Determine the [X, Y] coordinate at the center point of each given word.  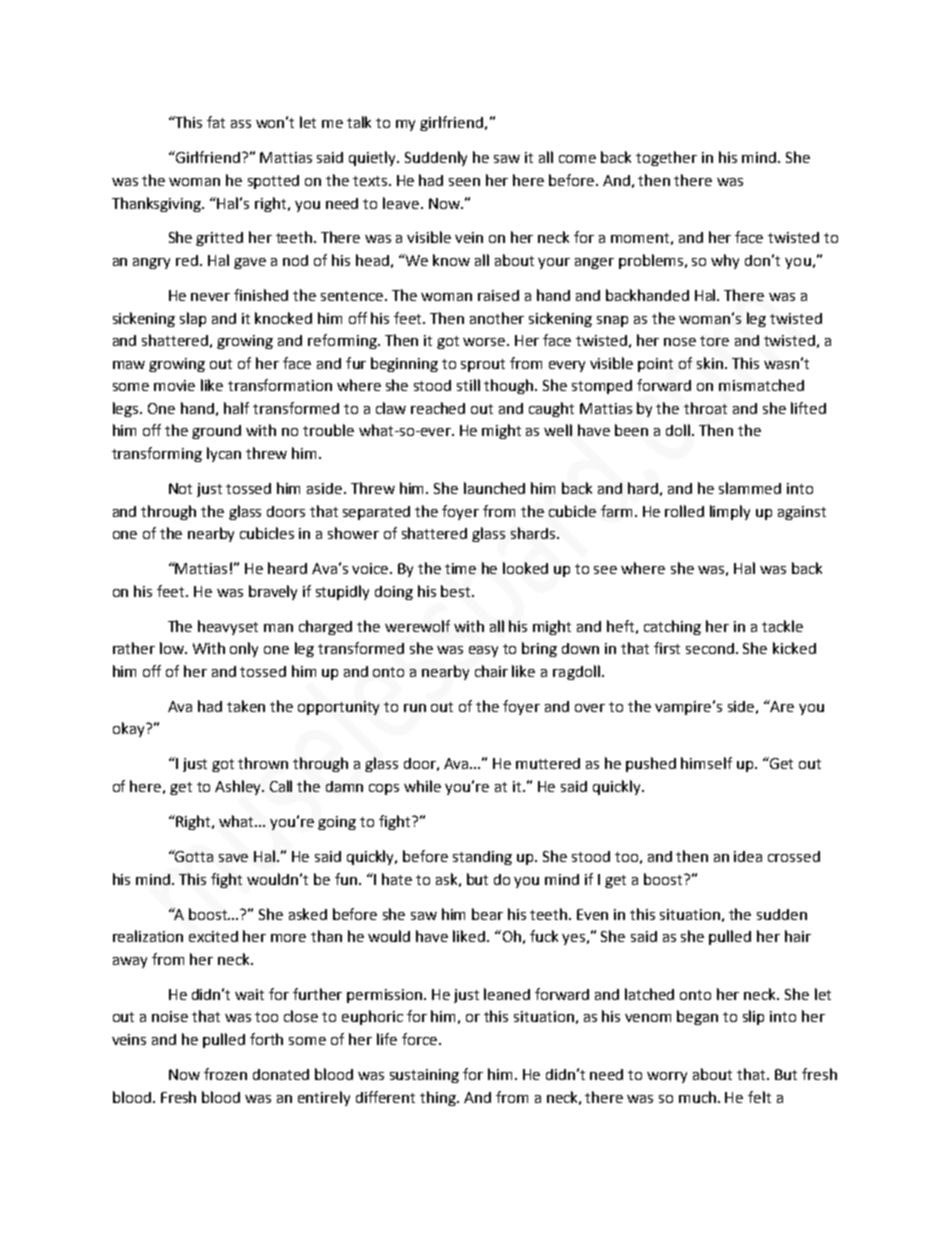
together [666, 158]
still [468, 385]
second [711, 648]
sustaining [424, 1076]
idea [748, 856]
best [457, 591]
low [173, 648]
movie [174, 385]
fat [216, 122]
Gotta [193, 856]
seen [464, 182]
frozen [225, 1074]
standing [482, 858]
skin [711, 363]
